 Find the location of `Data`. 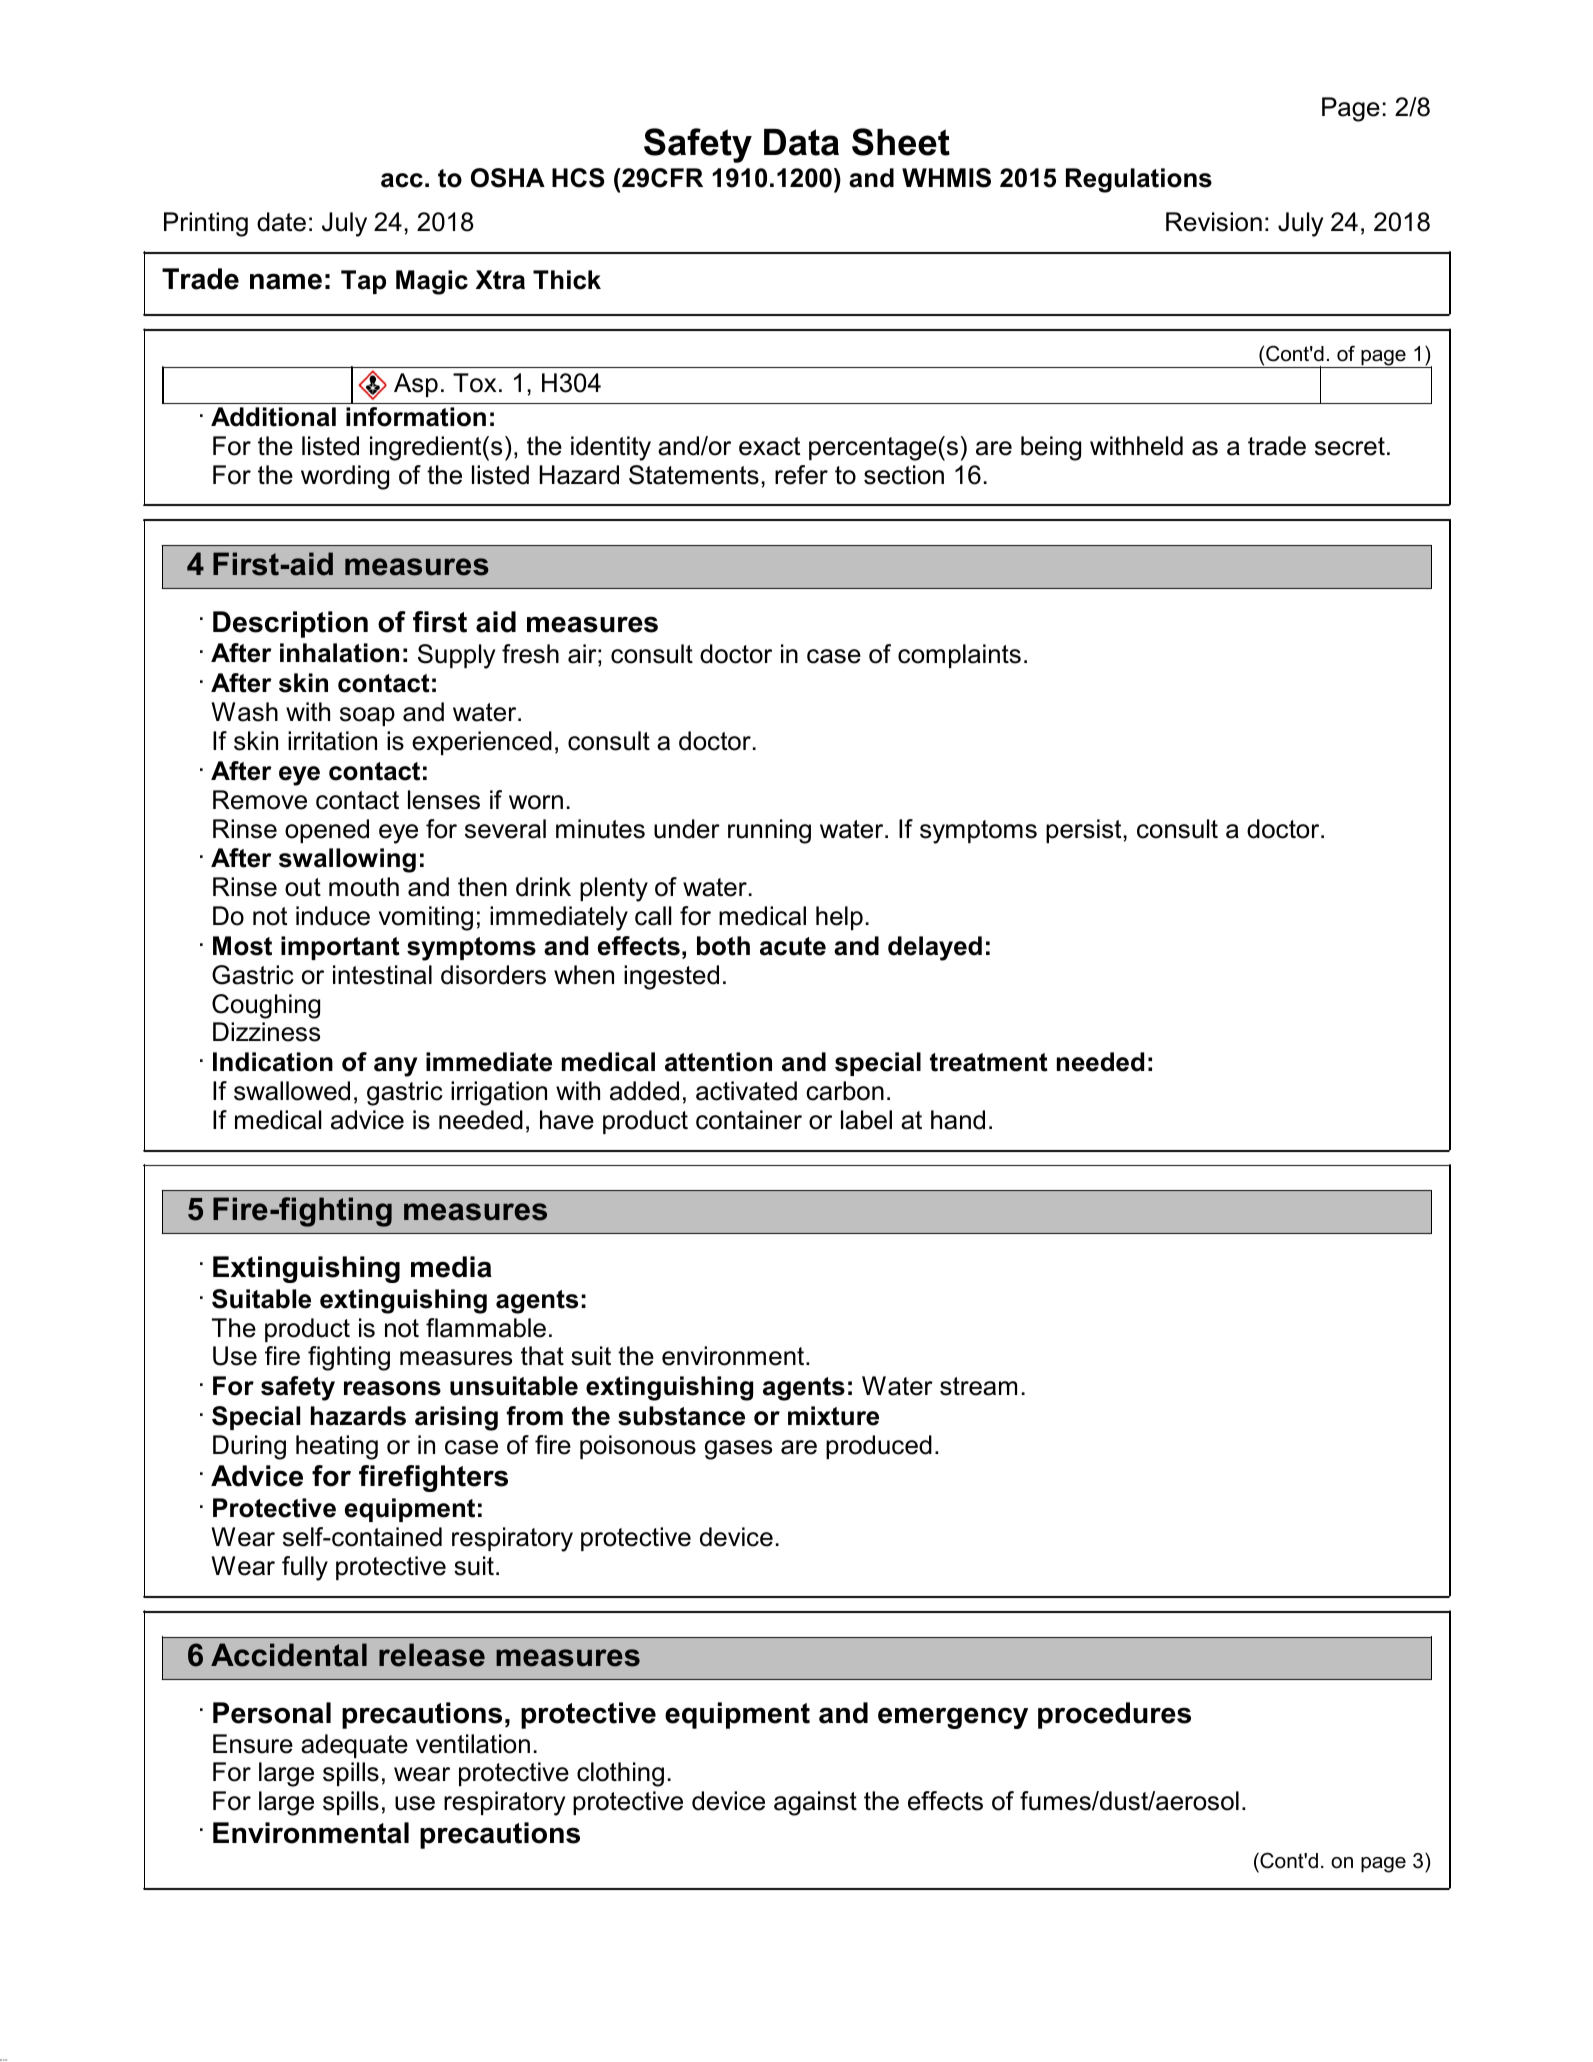

Data is located at coordinates (801, 142).
